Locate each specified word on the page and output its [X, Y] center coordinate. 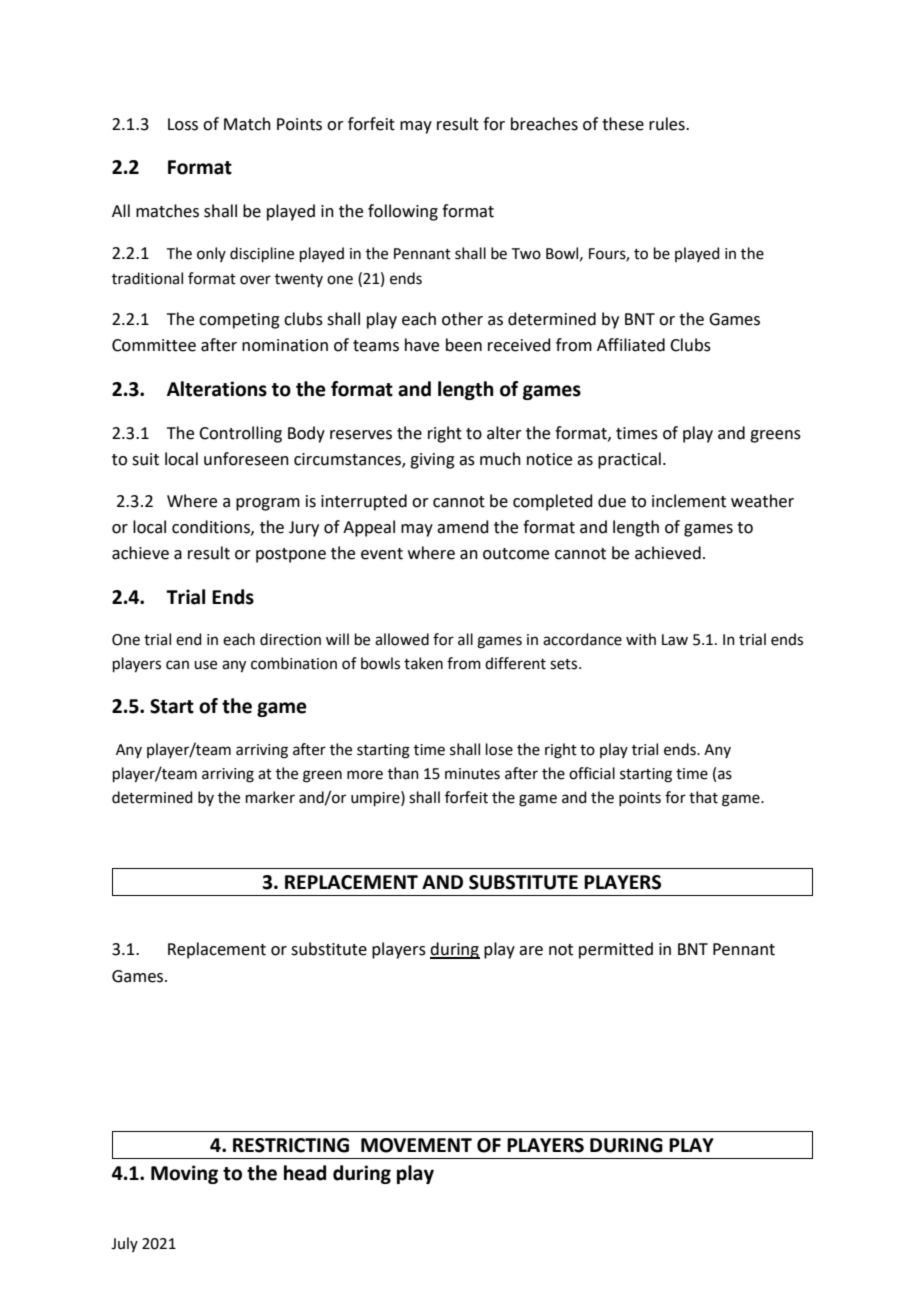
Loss [183, 124]
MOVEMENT [416, 1145]
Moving [184, 1174]
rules [668, 124]
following [403, 212]
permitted [616, 950]
